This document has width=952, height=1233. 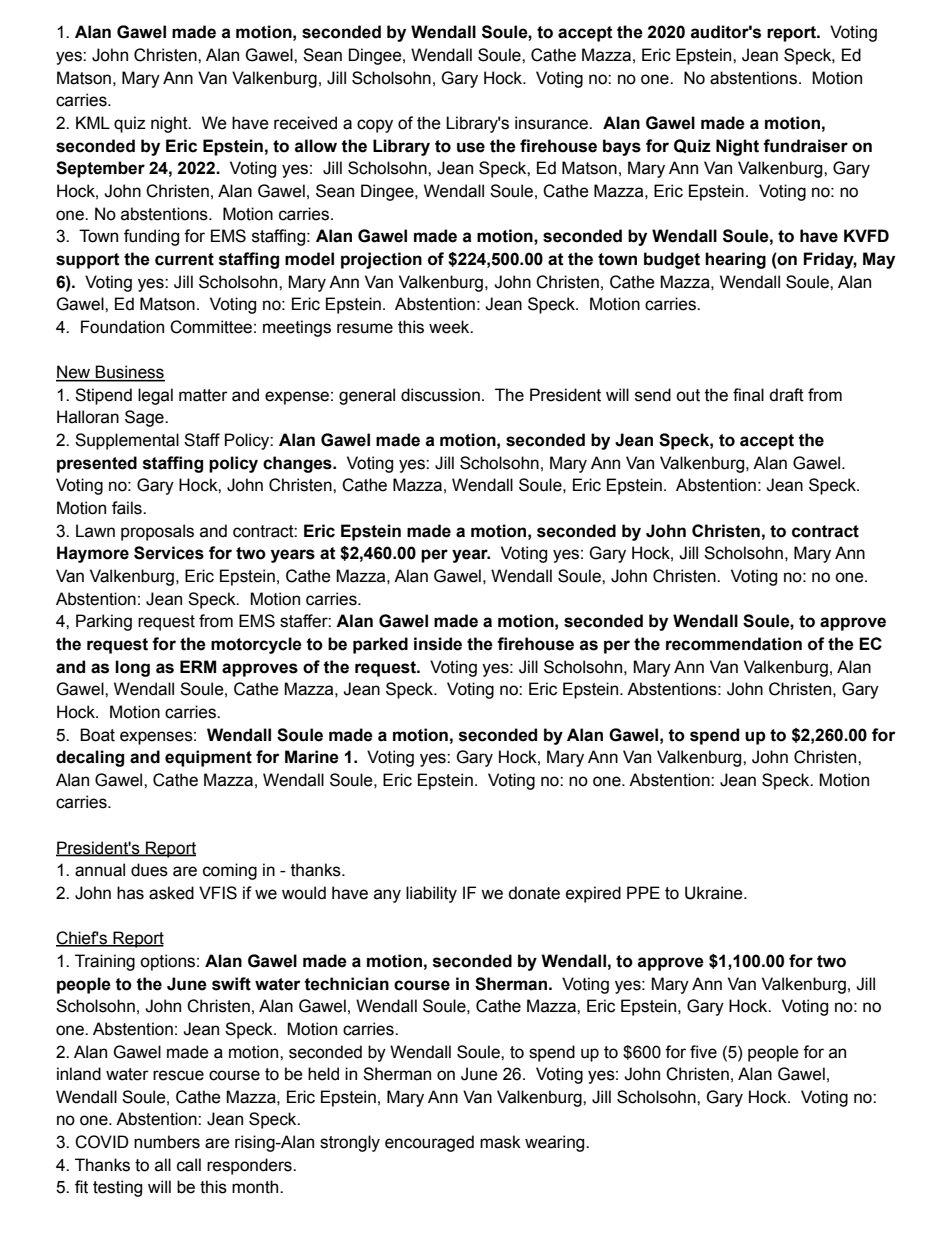 I want to click on fundraiser, so click(x=805, y=146).
